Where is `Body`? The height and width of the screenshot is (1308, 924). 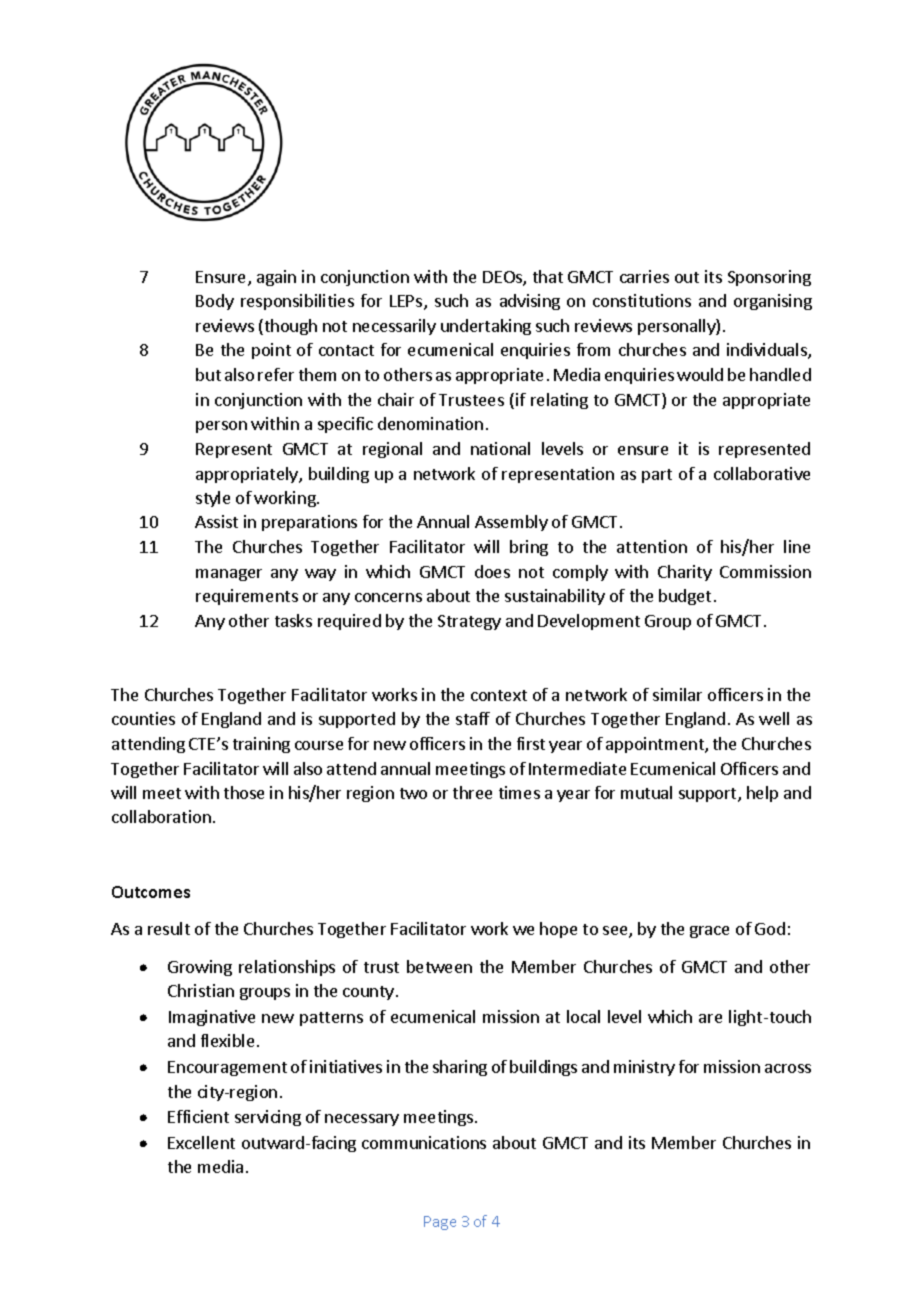 Body is located at coordinates (215, 302).
